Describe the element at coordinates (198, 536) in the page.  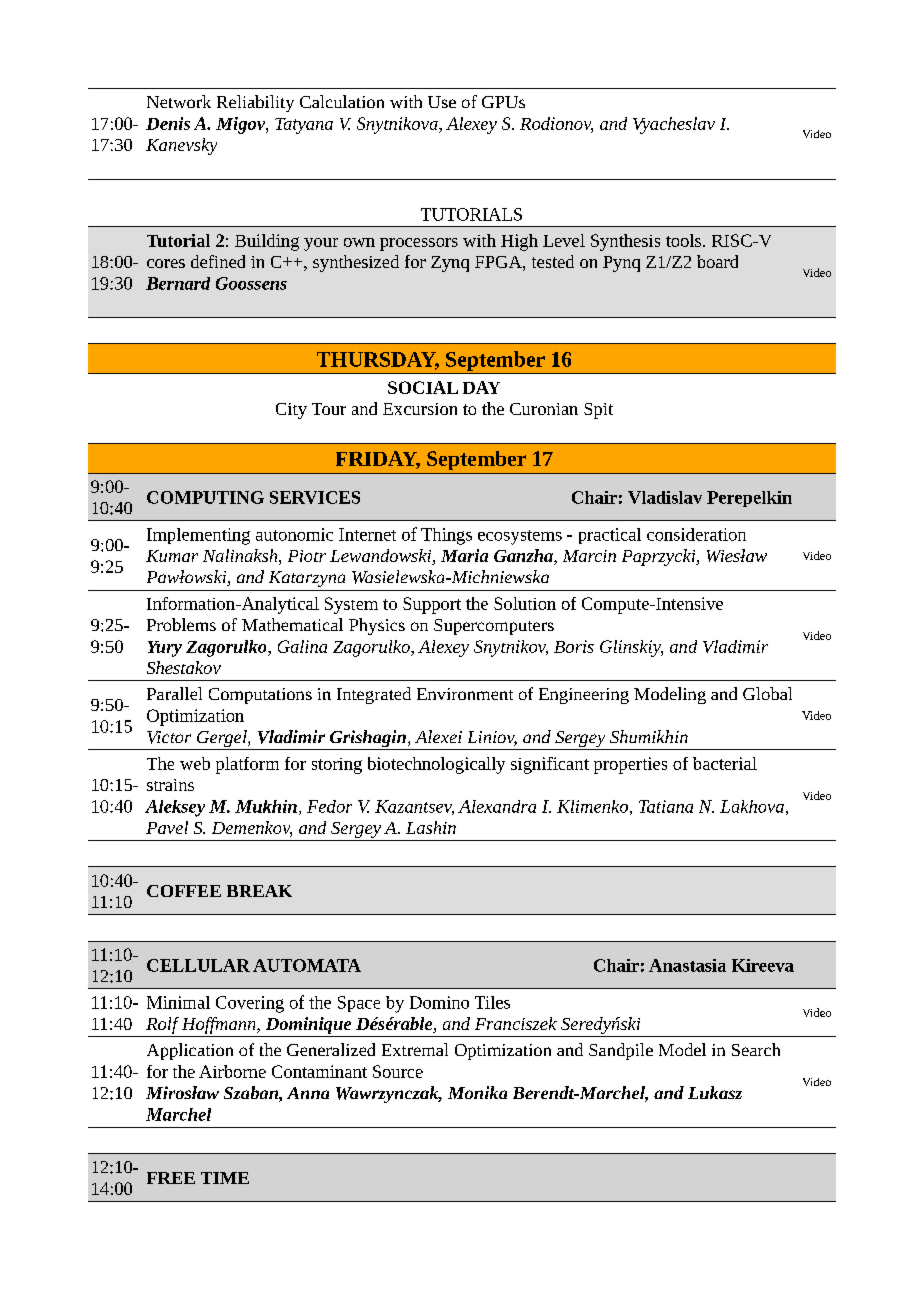
I see `Implementing` at that location.
